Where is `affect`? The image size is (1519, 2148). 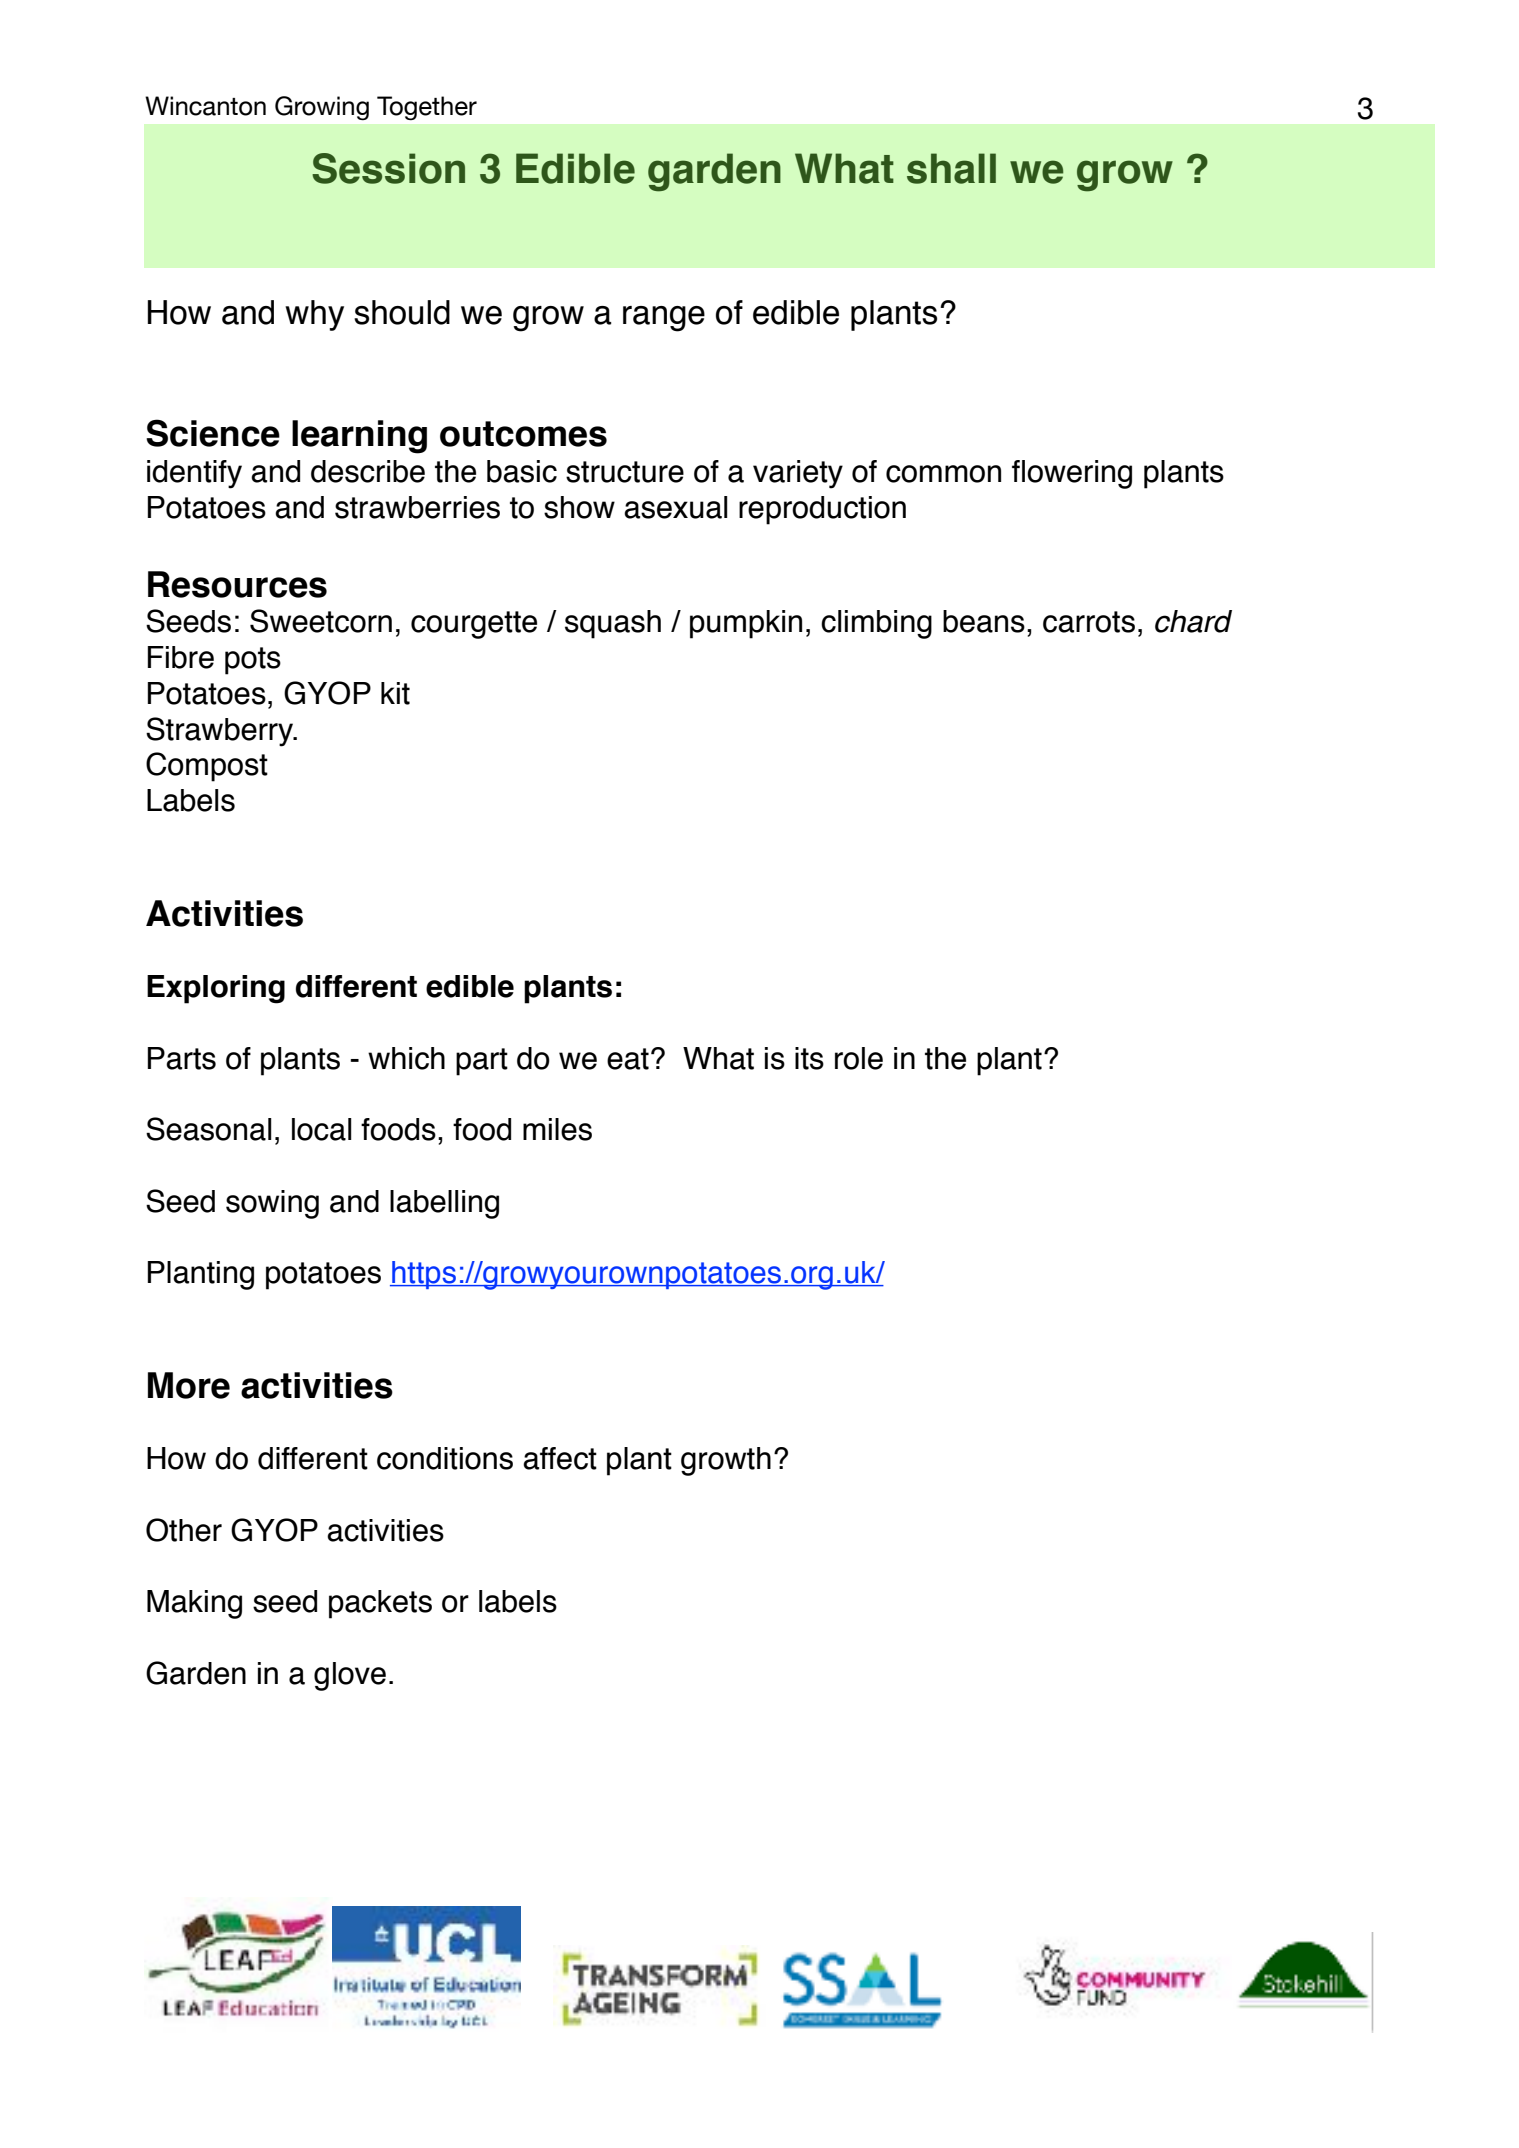 affect is located at coordinates (560, 1458).
